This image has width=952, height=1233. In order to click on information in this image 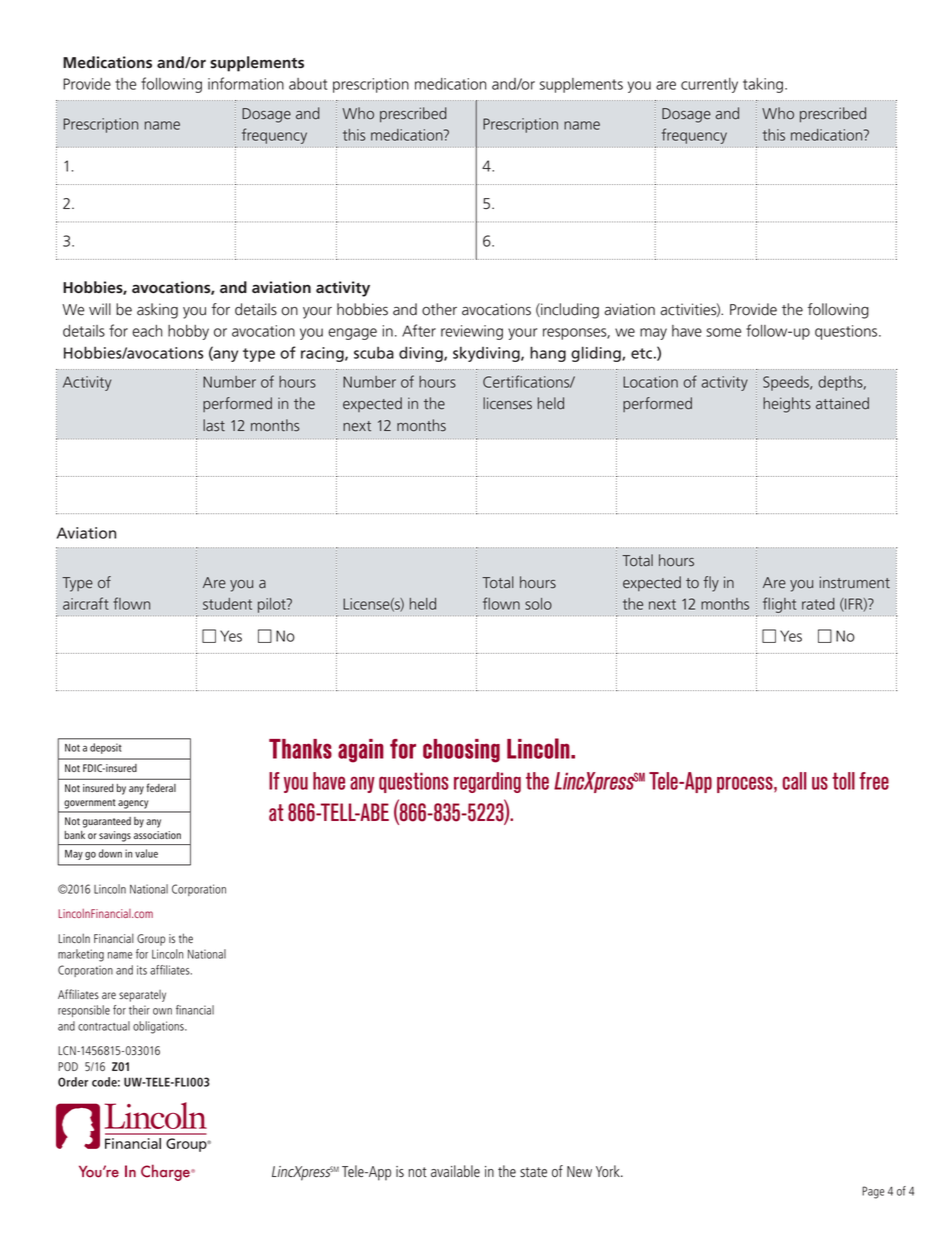, I will do `click(246, 83)`.
